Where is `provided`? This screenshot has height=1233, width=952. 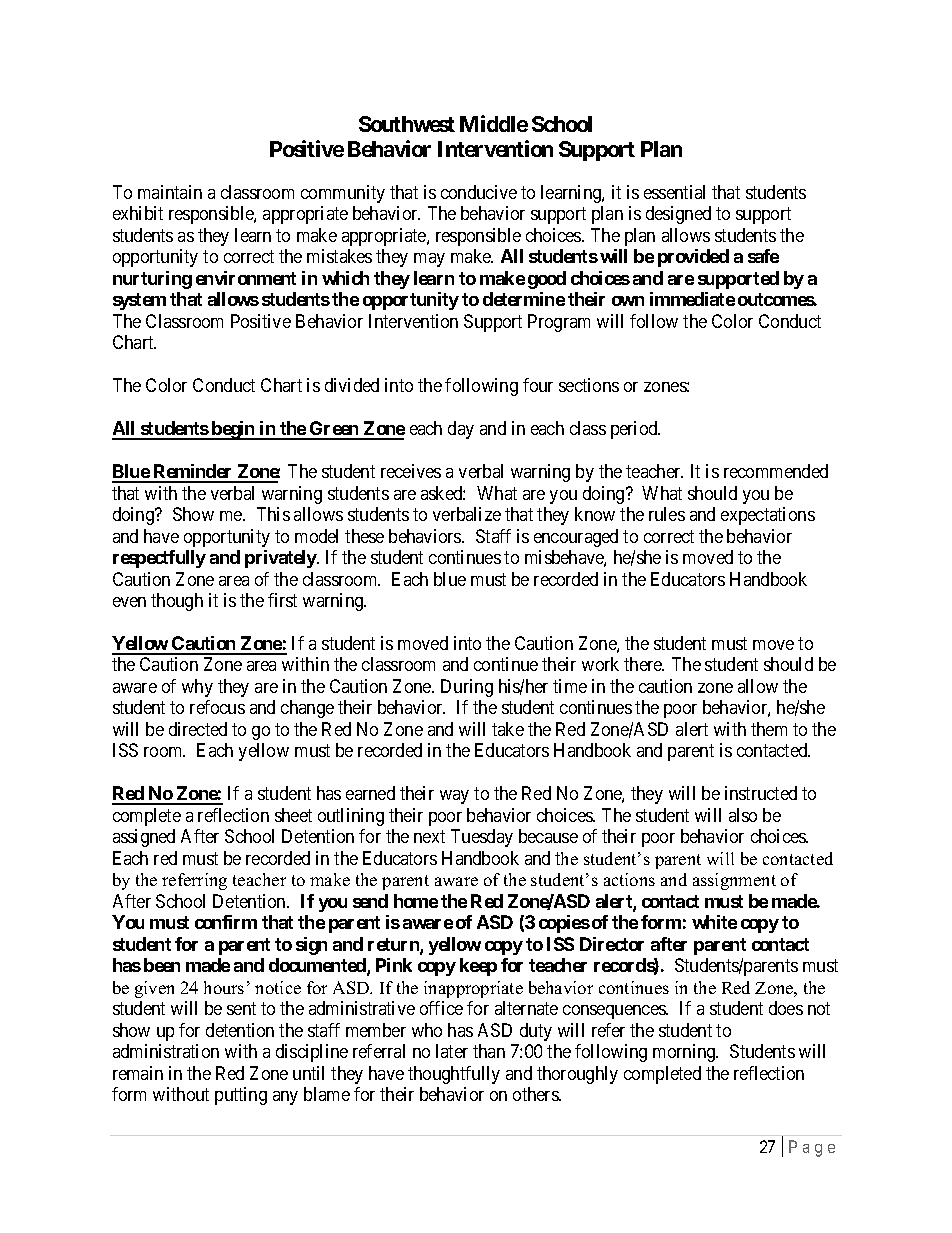 provided is located at coordinates (693, 258).
